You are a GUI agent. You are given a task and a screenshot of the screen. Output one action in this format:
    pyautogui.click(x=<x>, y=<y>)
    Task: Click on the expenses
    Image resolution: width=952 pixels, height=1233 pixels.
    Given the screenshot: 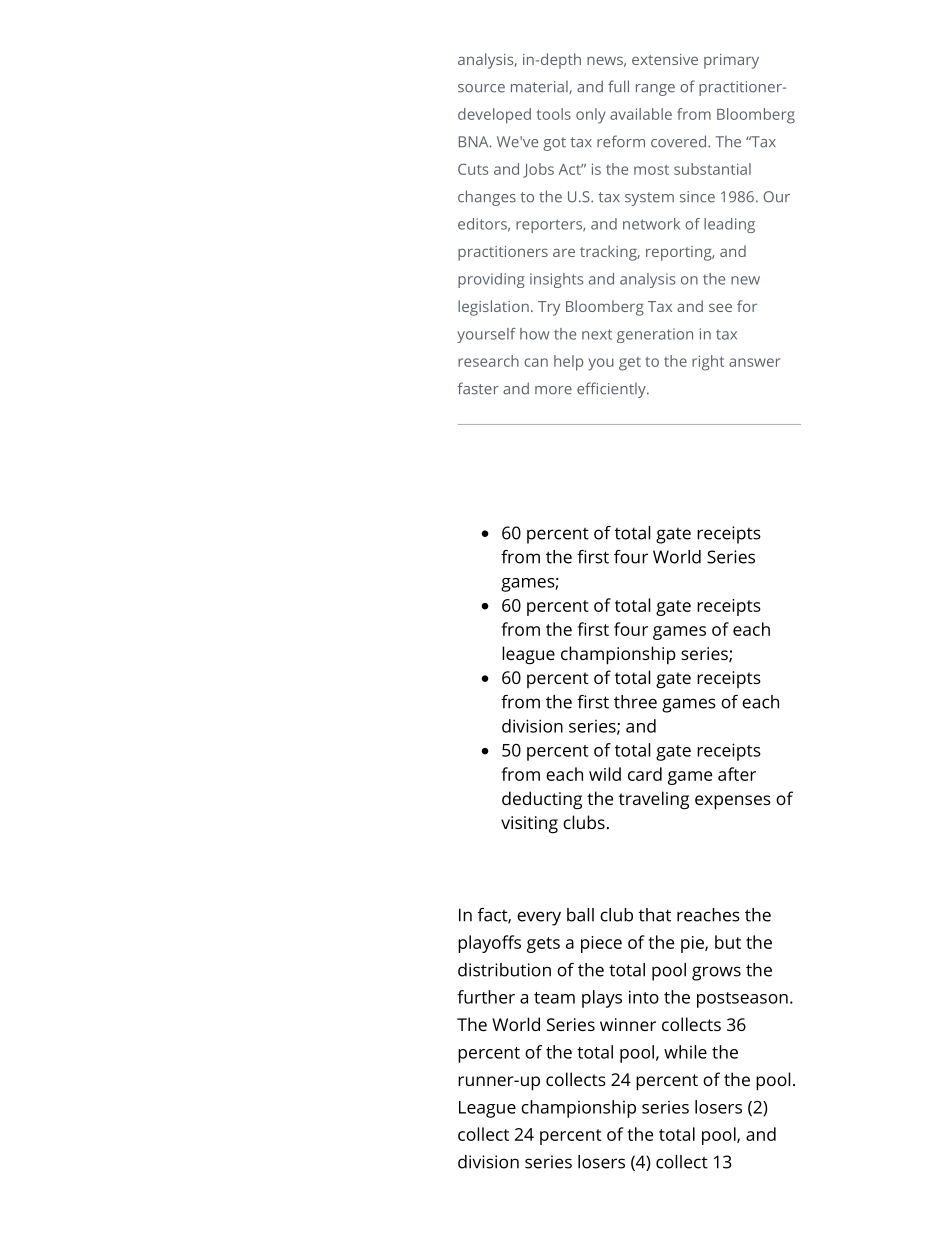 What is the action you would take?
    pyautogui.click(x=733, y=802)
